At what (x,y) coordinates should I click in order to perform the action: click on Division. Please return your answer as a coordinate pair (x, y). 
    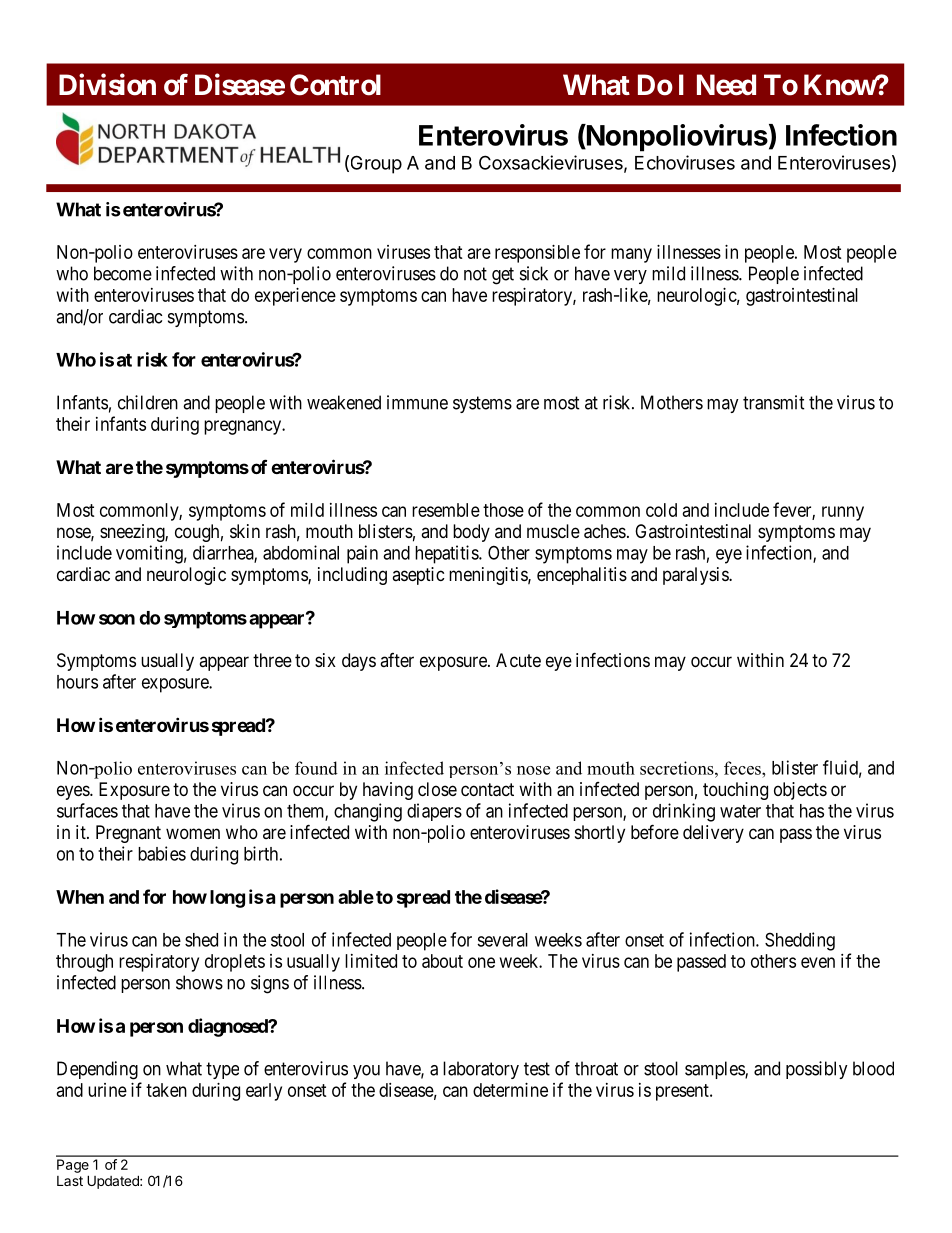
    Looking at the image, I should click on (107, 84).
